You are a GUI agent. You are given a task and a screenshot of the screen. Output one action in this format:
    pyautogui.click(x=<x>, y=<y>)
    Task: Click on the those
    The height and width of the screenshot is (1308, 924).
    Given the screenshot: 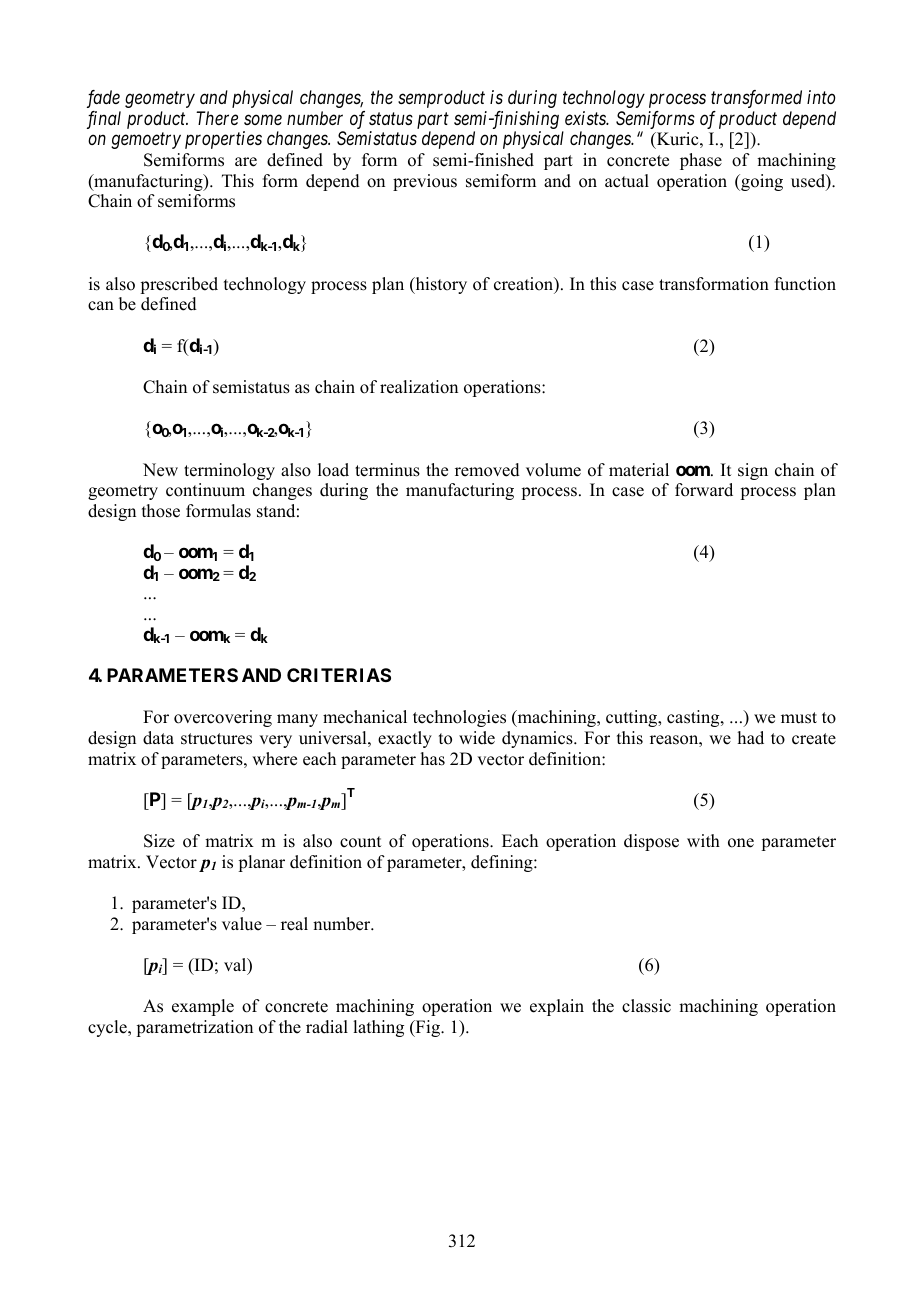 What is the action you would take?
    pyautogui.click(x=161, y=511)
